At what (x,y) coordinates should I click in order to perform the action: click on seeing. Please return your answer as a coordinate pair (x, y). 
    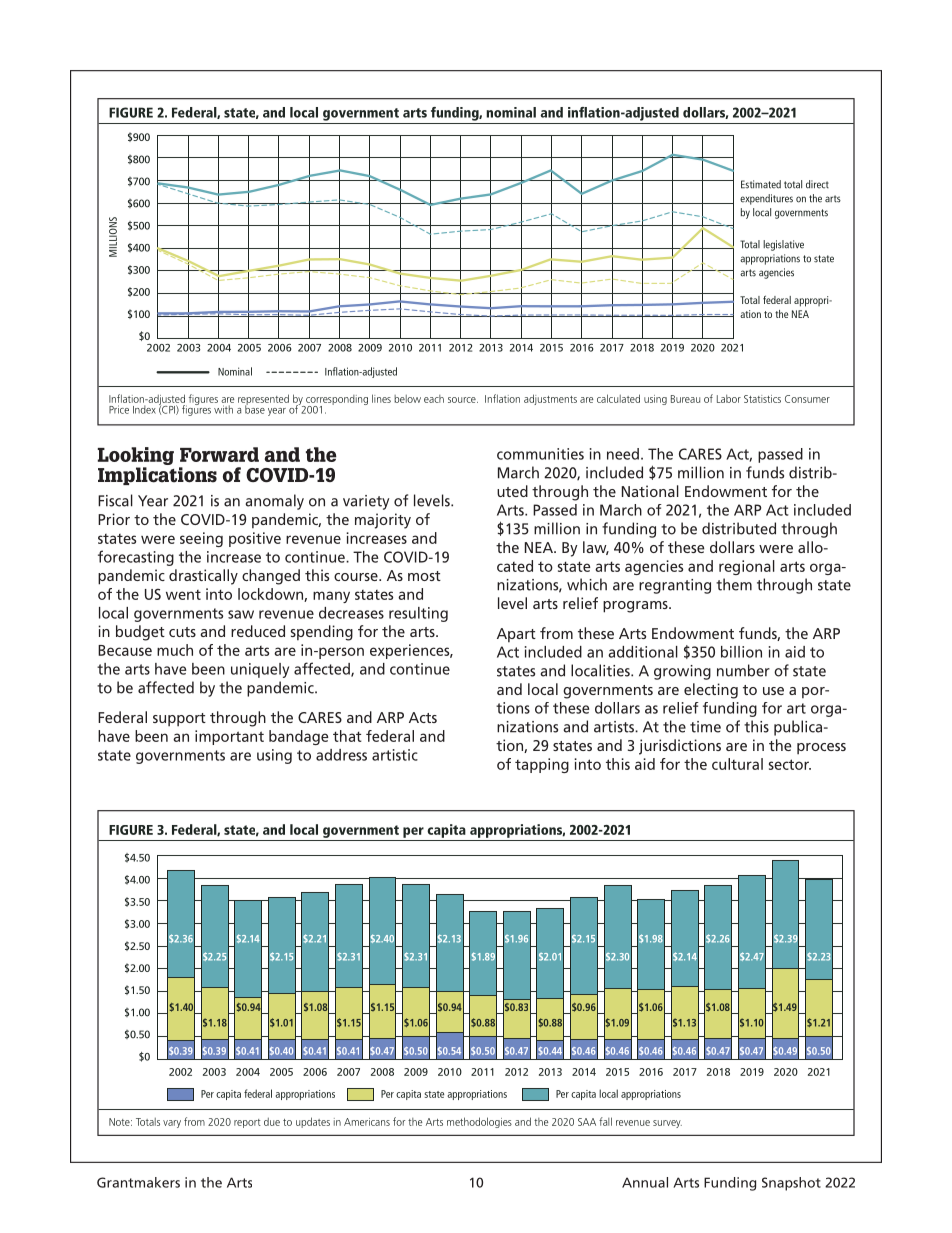
    Looking at the image, I should click on (201, 539).
